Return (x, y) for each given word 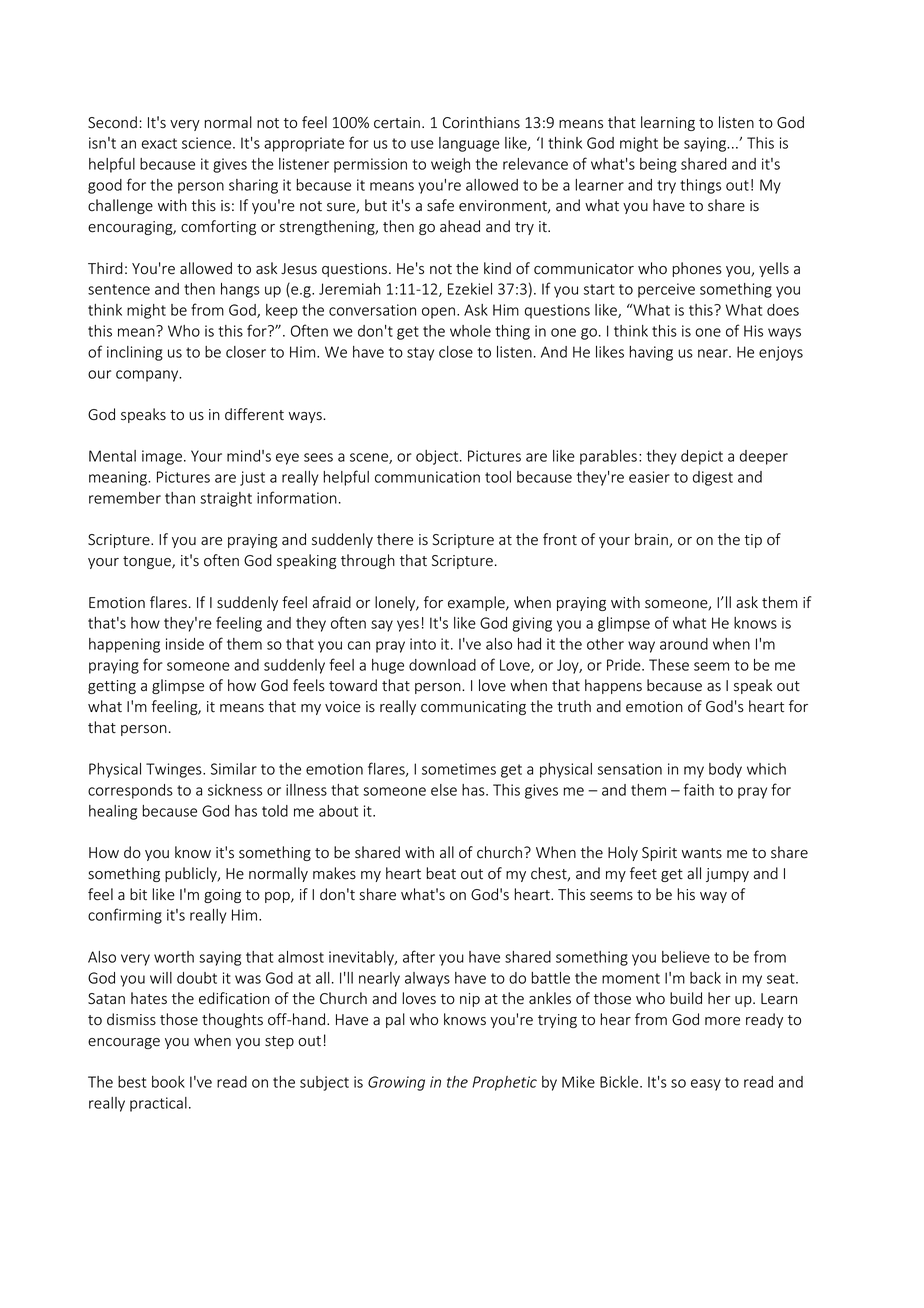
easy (706, 1085)
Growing (396, 1083)
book (168, 1082)
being (658, 165)
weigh (450, 165)
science (208, 143)
